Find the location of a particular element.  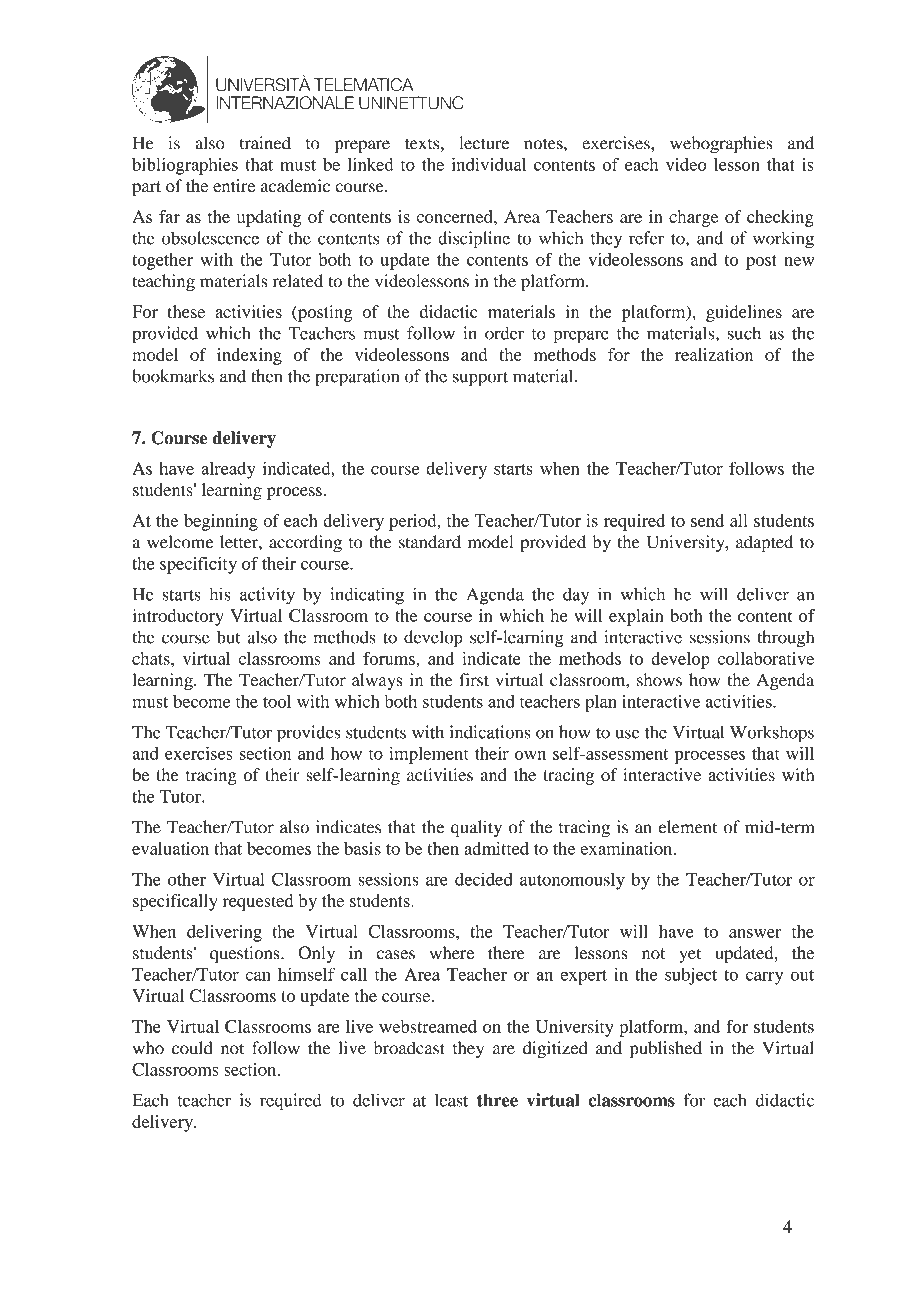

entire is located at coordinates (234, 186).
